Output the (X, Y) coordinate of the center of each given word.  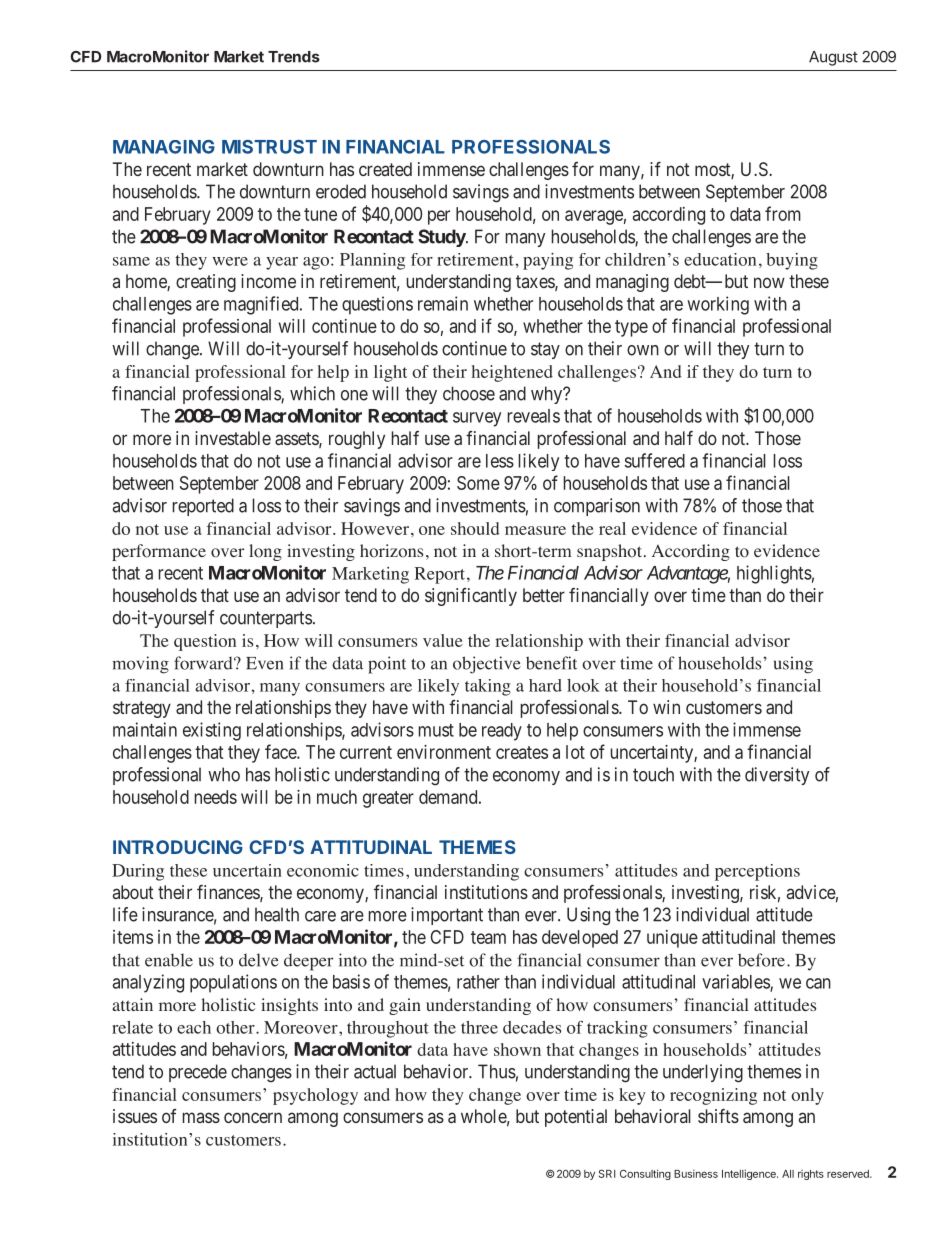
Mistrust (269, 147)
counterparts (266, 619)
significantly (471, 597)
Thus (497, 1071)
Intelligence (750, 1174)
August (833, 58)
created (385, 169)
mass (201, 1117)
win (666, 707)
